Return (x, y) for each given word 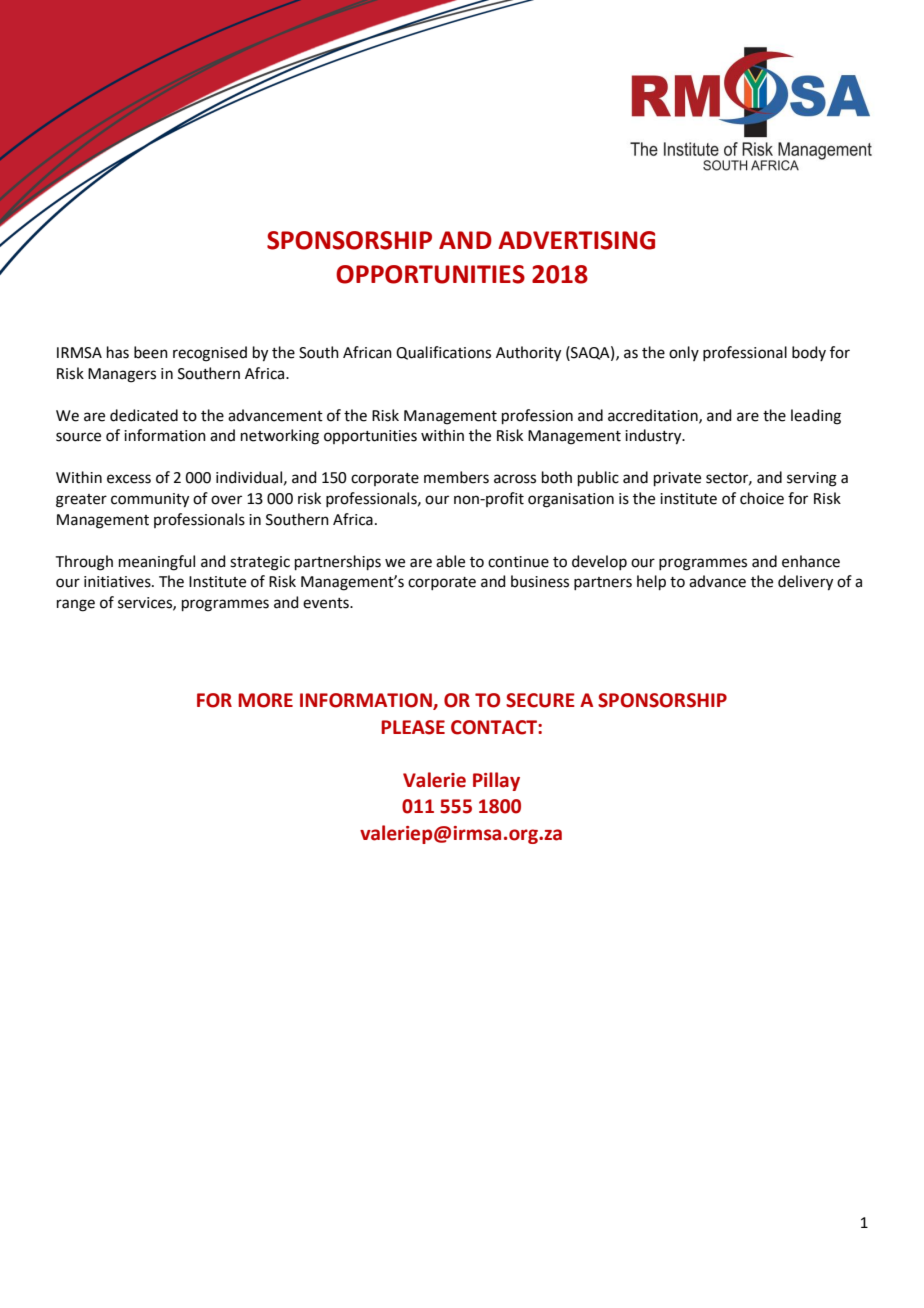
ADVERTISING (576, 240)
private (677, 479)
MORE (265, 700)
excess (129, 479)
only (684, 353)
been (151, 352)
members (456, 477)
